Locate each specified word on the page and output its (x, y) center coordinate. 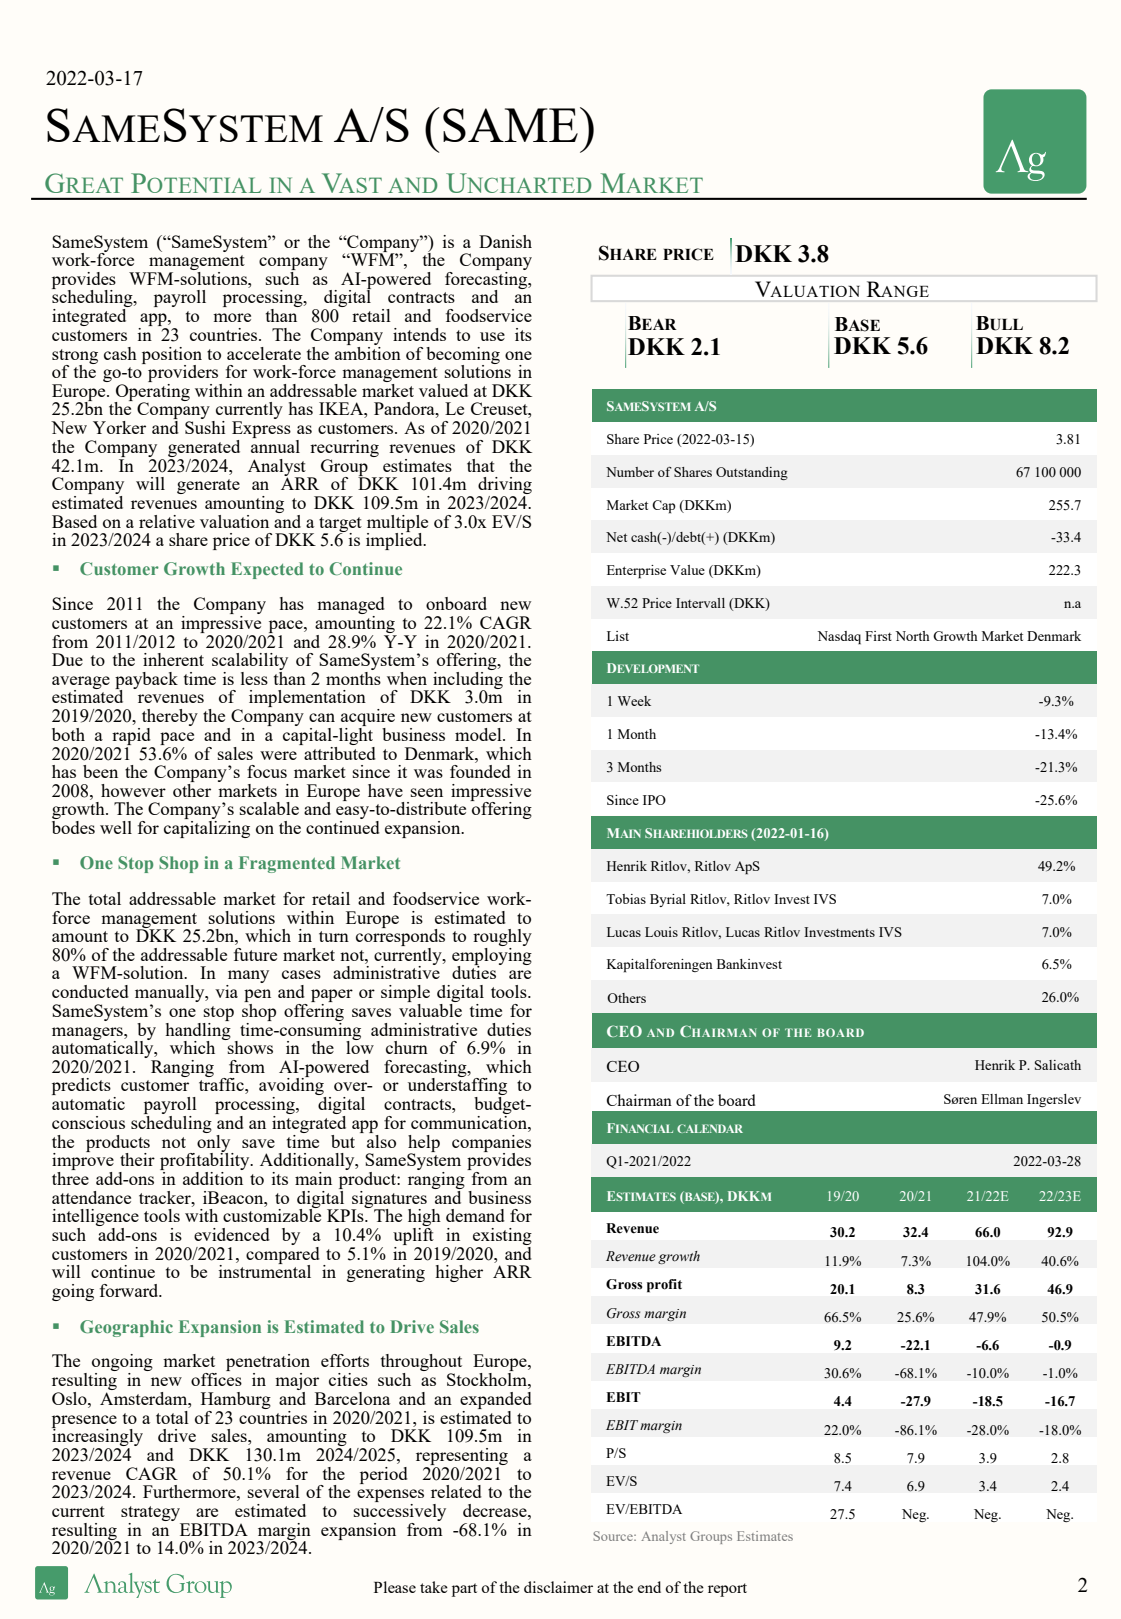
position (172, 356)
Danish (505, 241)
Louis (661, 932)
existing (502, 1236)
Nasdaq (839, 638)
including (467, 681)
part (464, 1590)
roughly (502, 937)
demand (475, 1215)
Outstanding (752, 473)
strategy (150, 1513)
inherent (173, 659)
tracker (166, 1197)
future (255, 954)
